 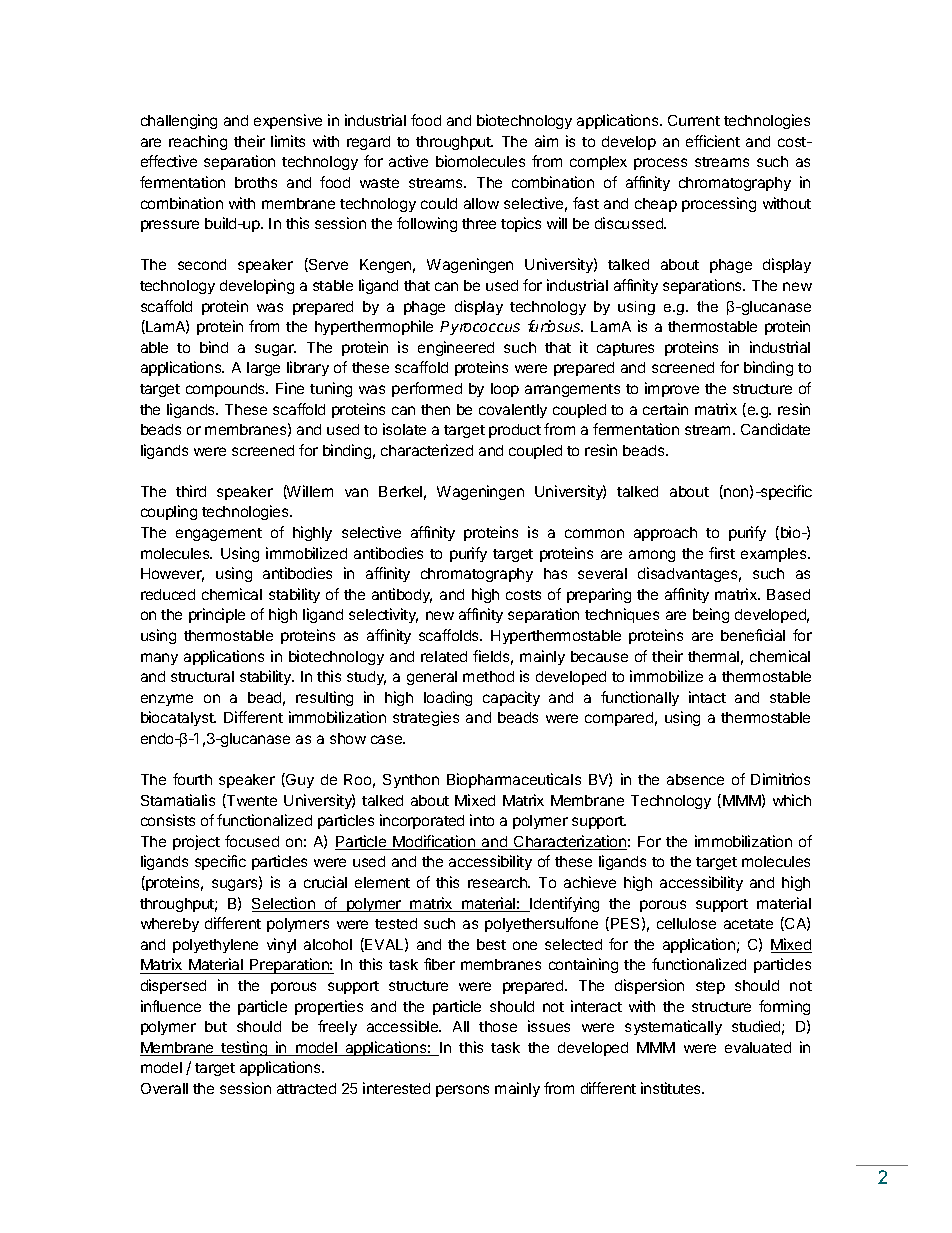 I want to click on persons, so click(x=462, y=1091).
